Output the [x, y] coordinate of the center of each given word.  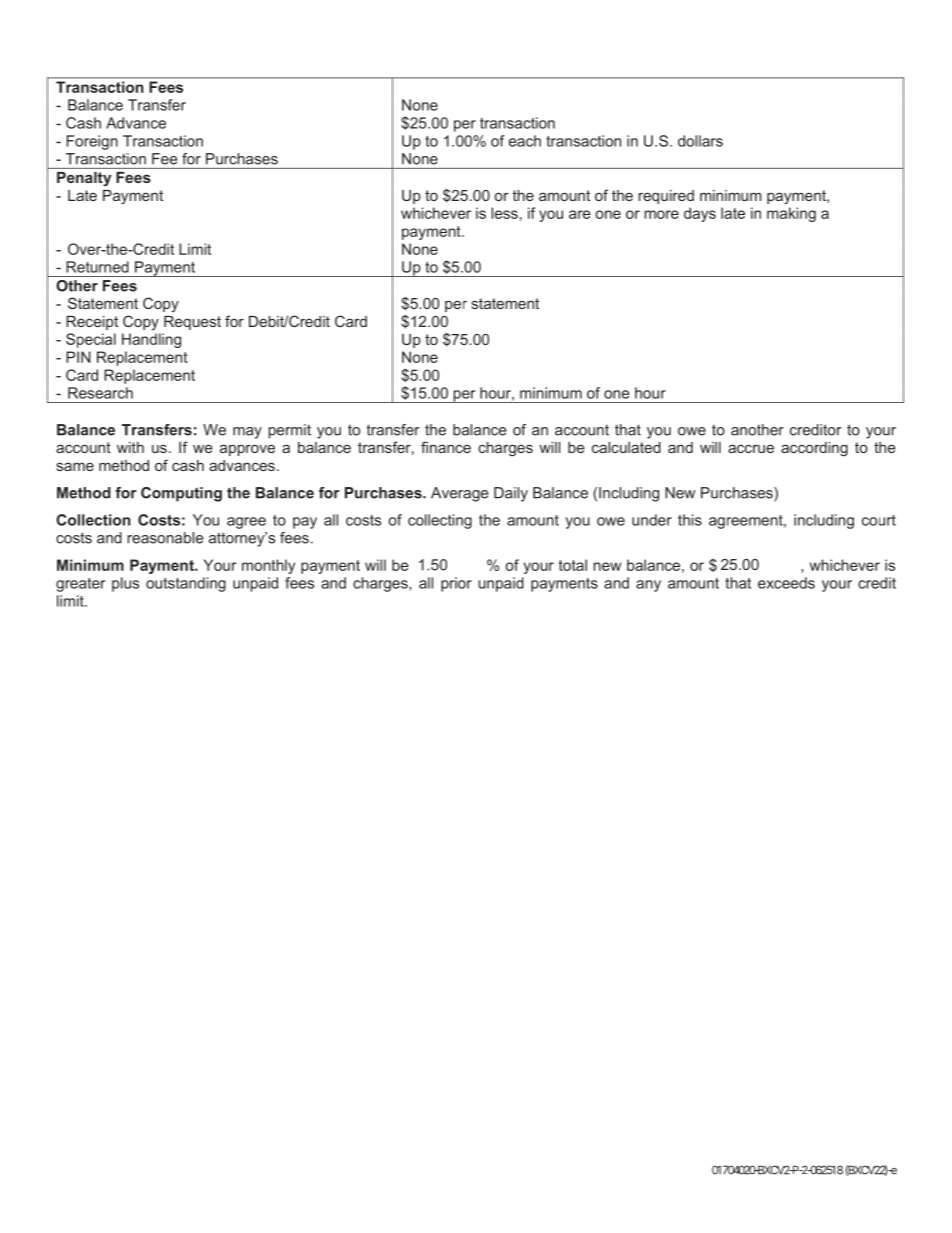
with [130, 447]
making [791, 214]
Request [192, 323]
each [525, 141]
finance [446, 447]
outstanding [186, 584]
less [504, 213]
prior [456, 584]
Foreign [92, 142]
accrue [751, 448]
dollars [700, 141]
